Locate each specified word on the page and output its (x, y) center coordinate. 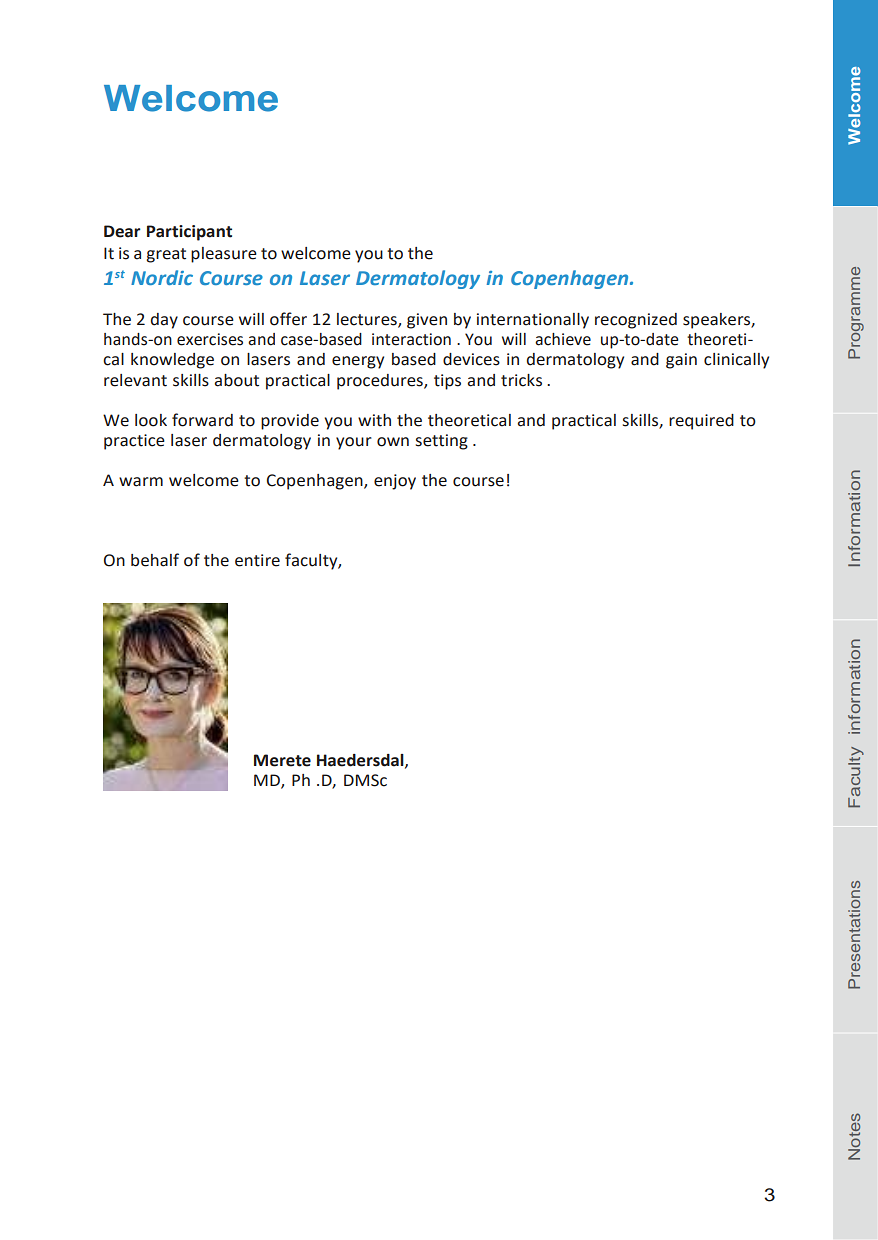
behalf (155, 560)
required (701, 422)
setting (442, 442)
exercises (210, 339)
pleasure (224, 255)
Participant (189, 233)
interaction (411, 339)
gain (681, 361)
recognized (636, 321)
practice (134, 442)
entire (257, 560)
